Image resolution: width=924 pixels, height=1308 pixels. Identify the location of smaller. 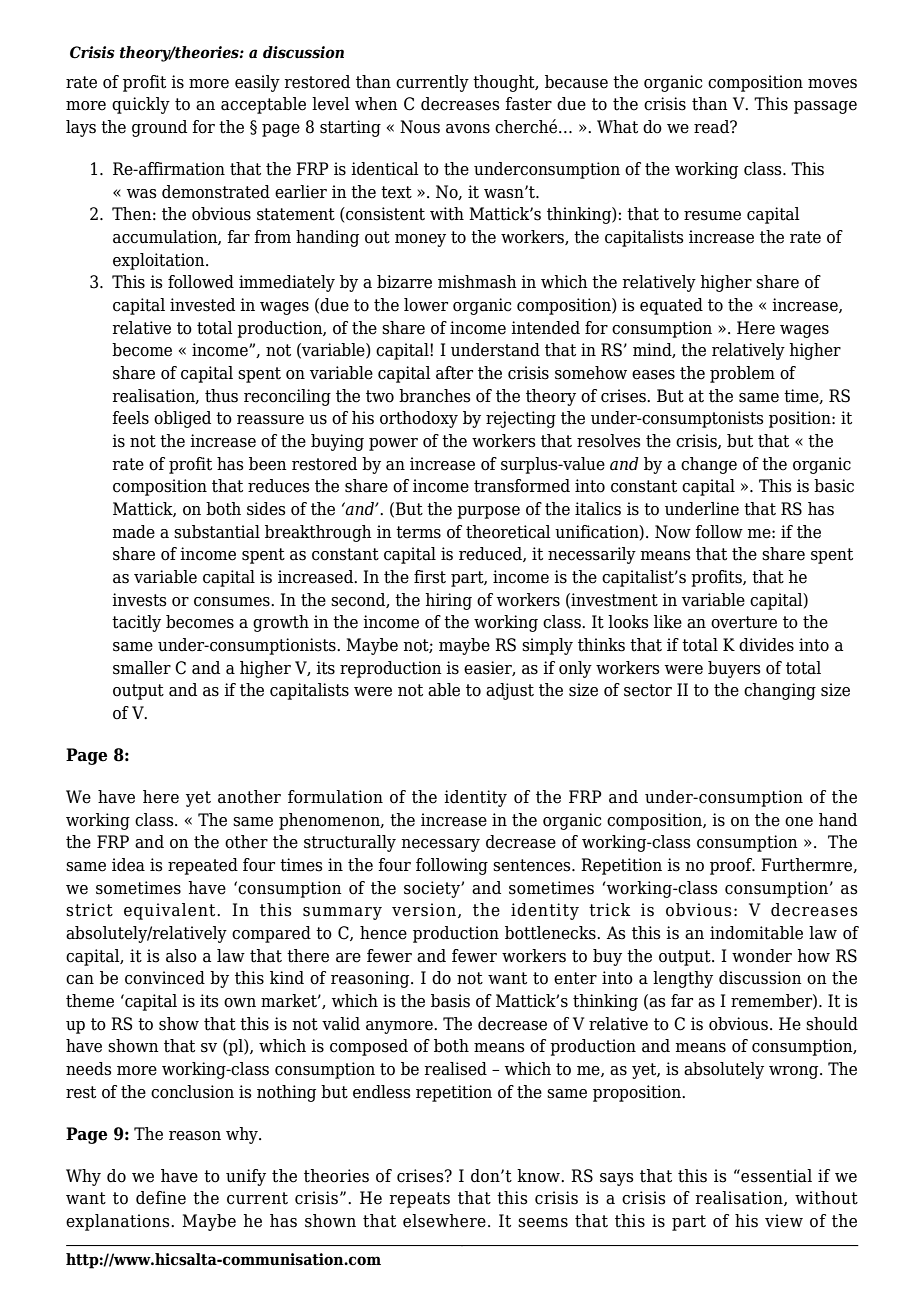
(142, 668).
